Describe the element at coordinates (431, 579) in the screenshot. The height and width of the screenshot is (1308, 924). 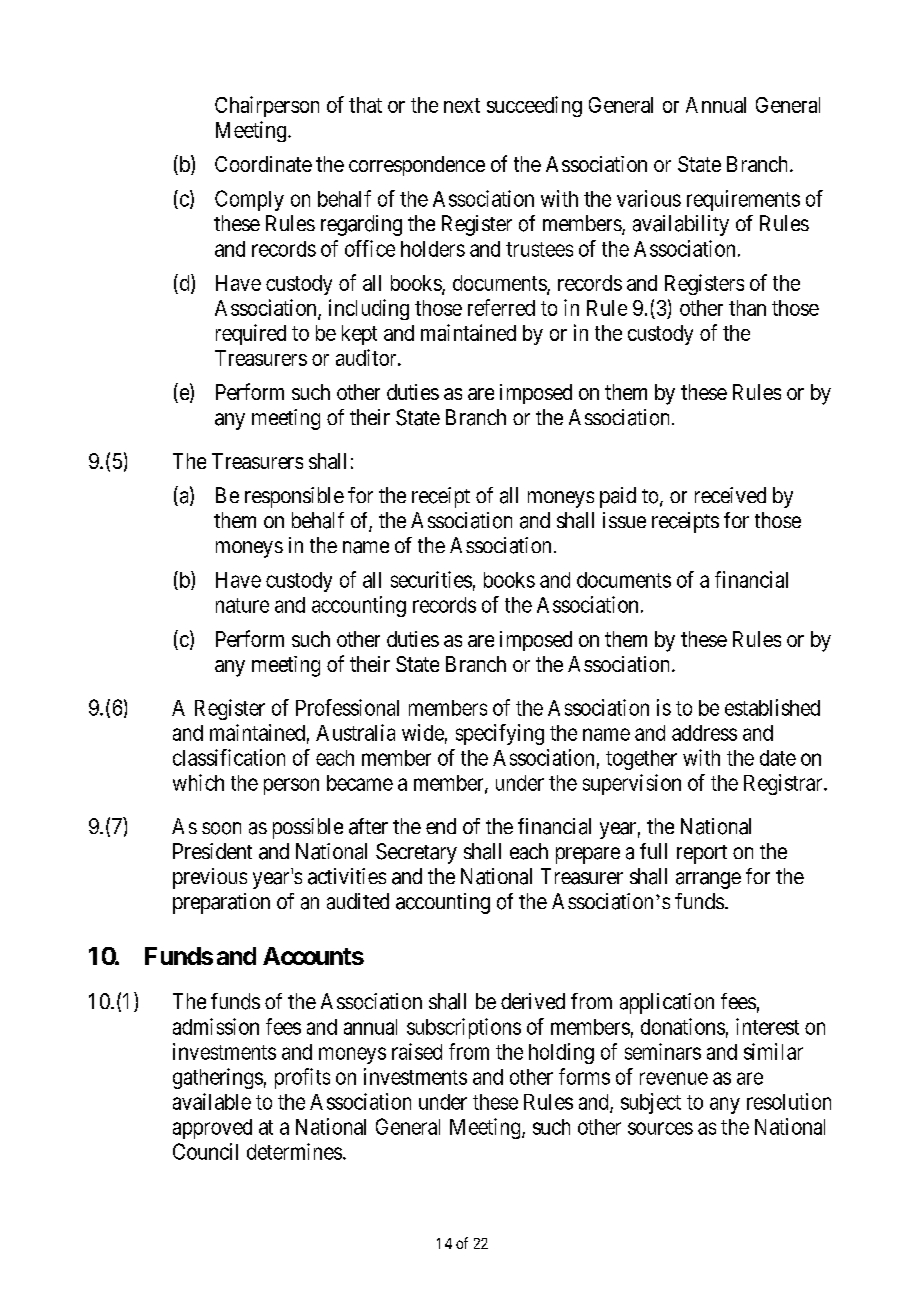
I see `securities` at that location.
